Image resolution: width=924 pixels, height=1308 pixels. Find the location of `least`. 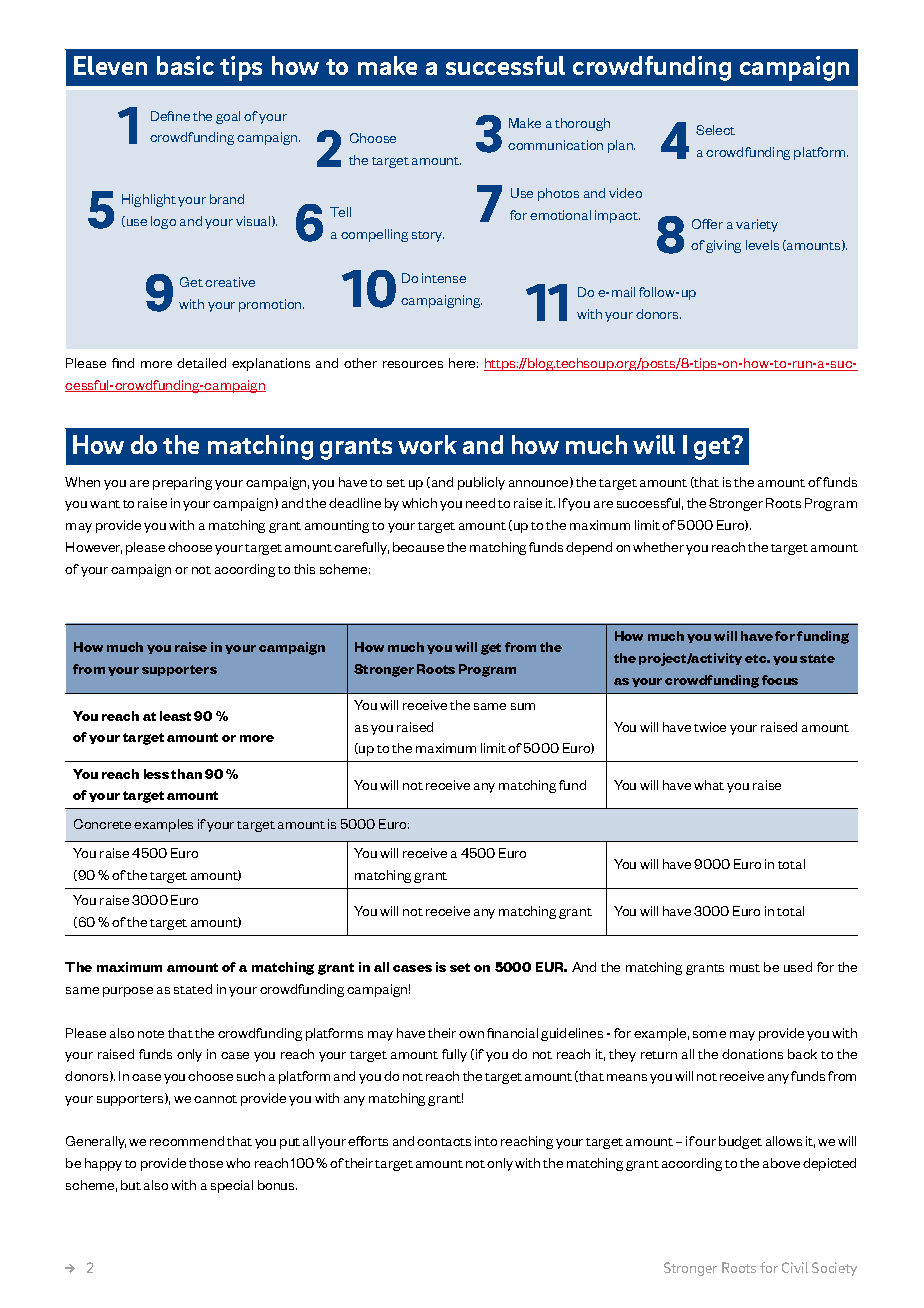

least is located at coordinates (175, 716).
